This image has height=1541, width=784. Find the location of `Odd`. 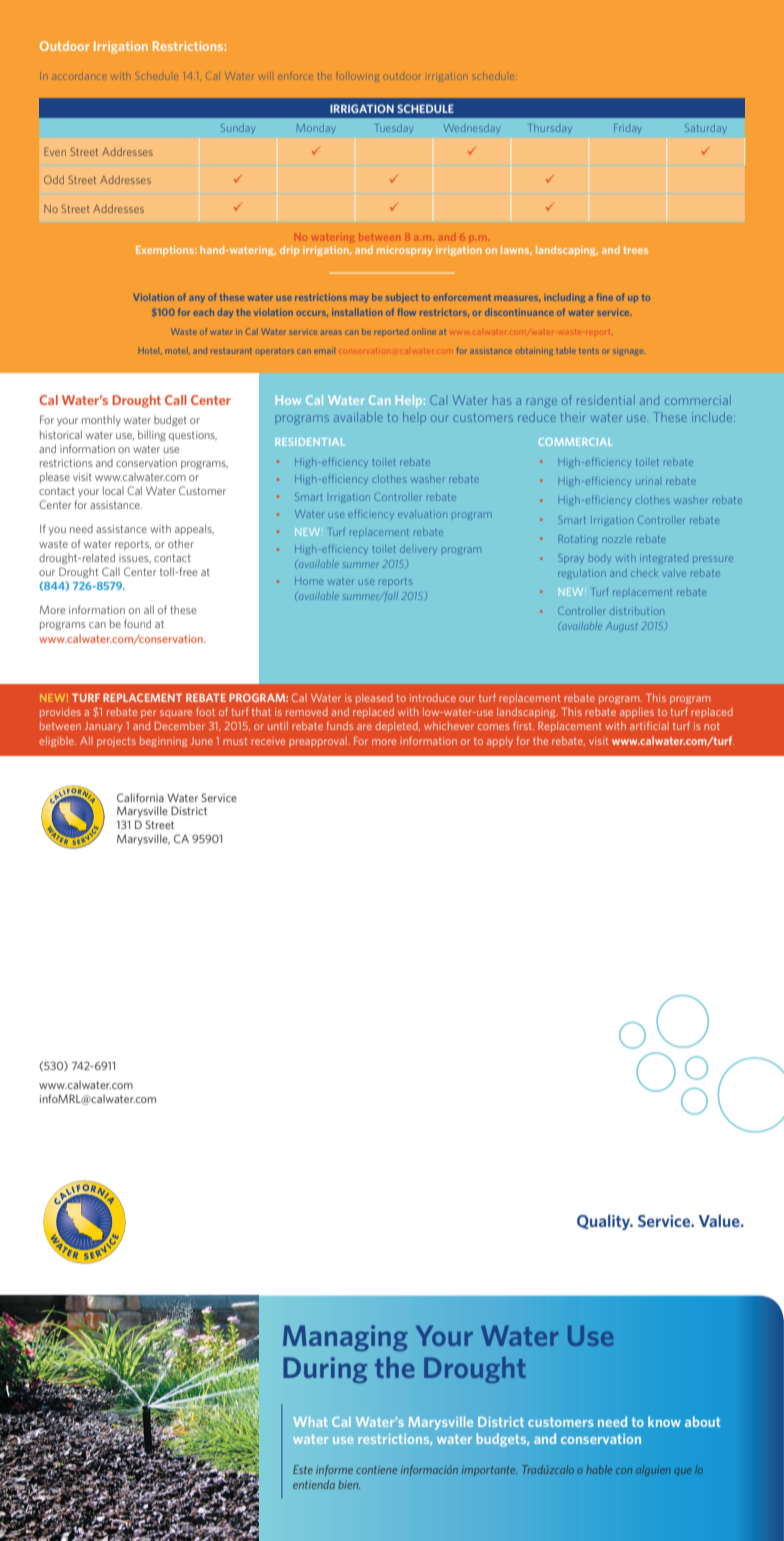

Odd is located at coordinates (54, 179).
